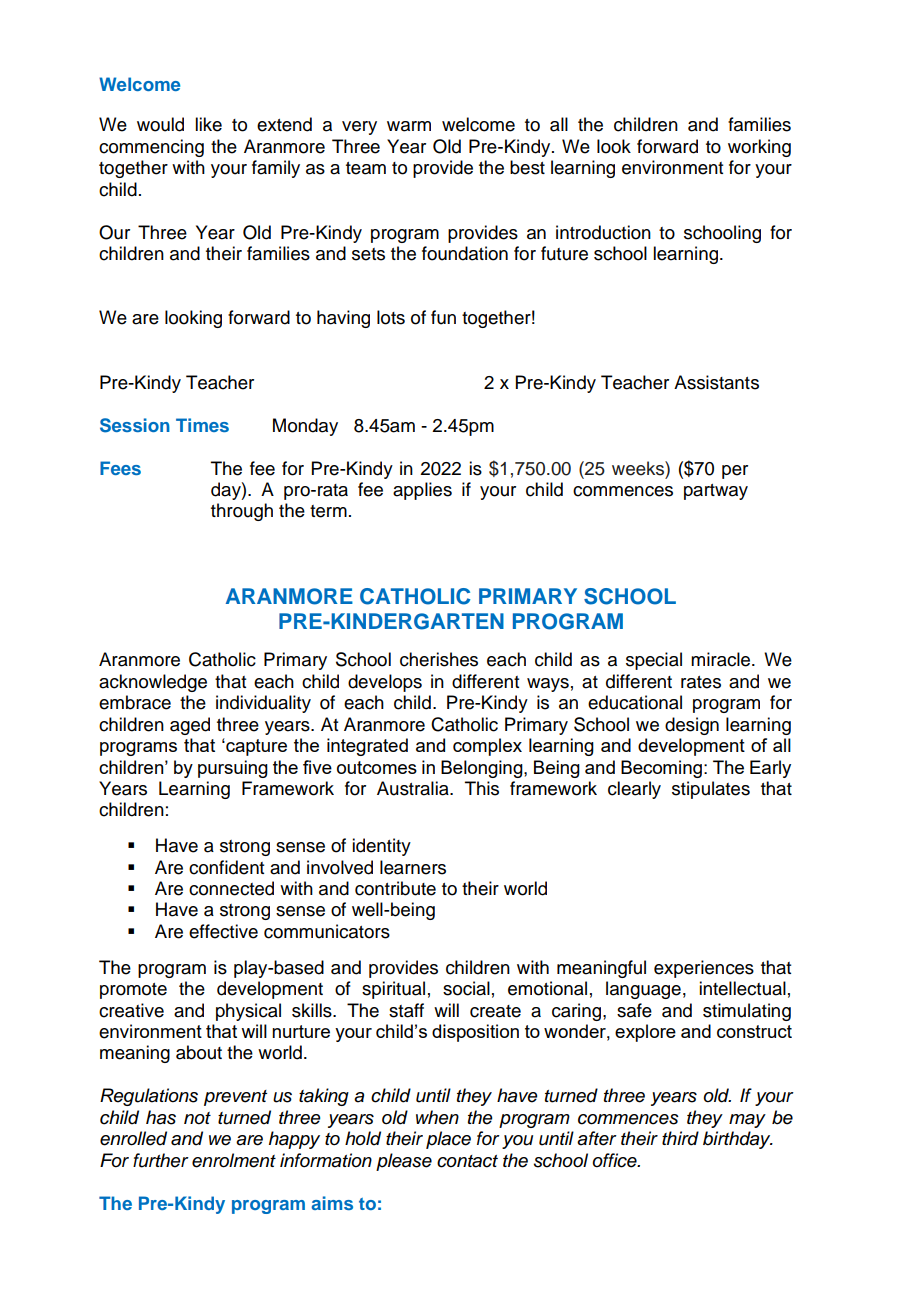  I want to click on acknowledge, so click(153, 683).
